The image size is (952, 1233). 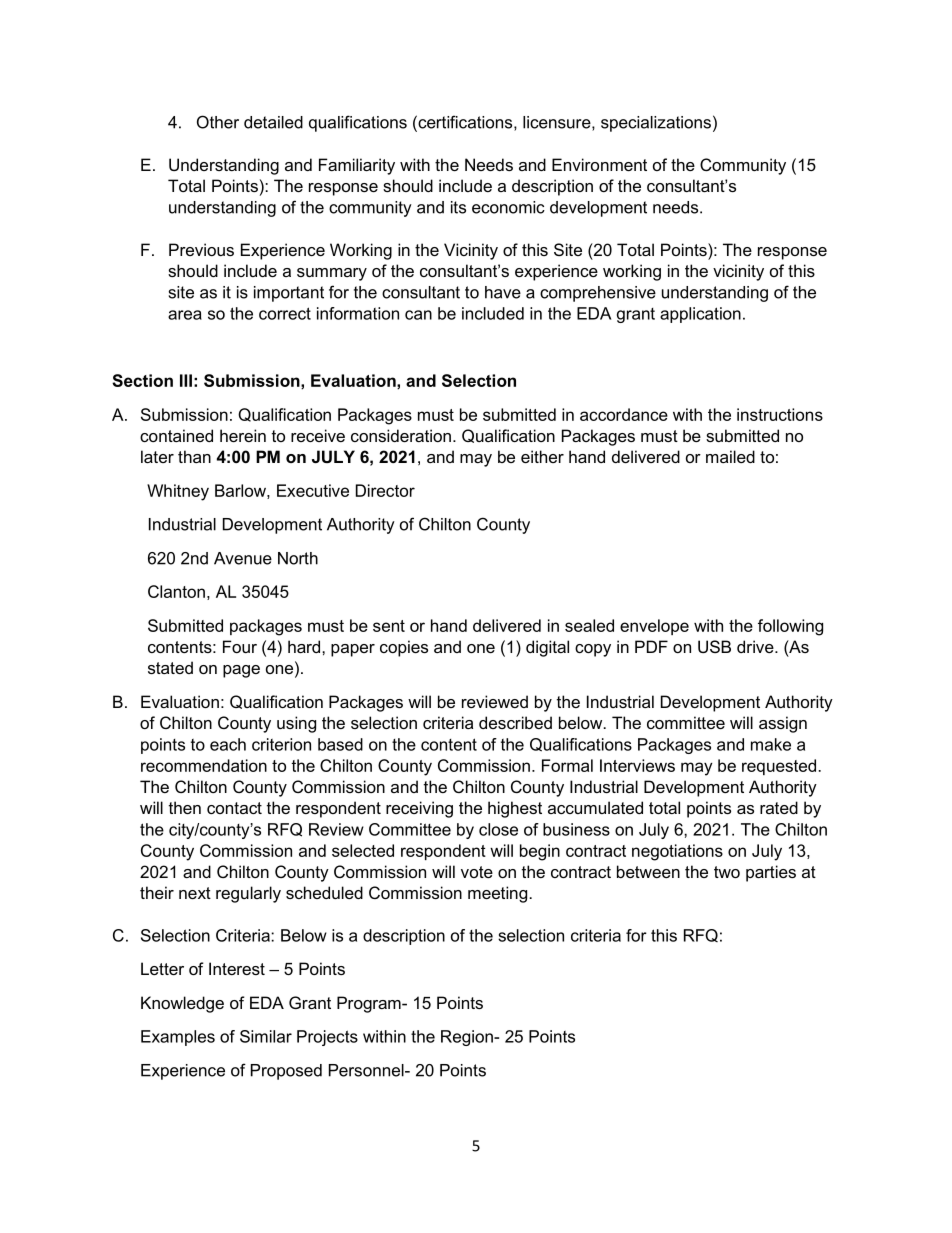 What do you see at coordinates (714, 646) in the screenshot?
I see `USB` at bounding box center [714, 646].
